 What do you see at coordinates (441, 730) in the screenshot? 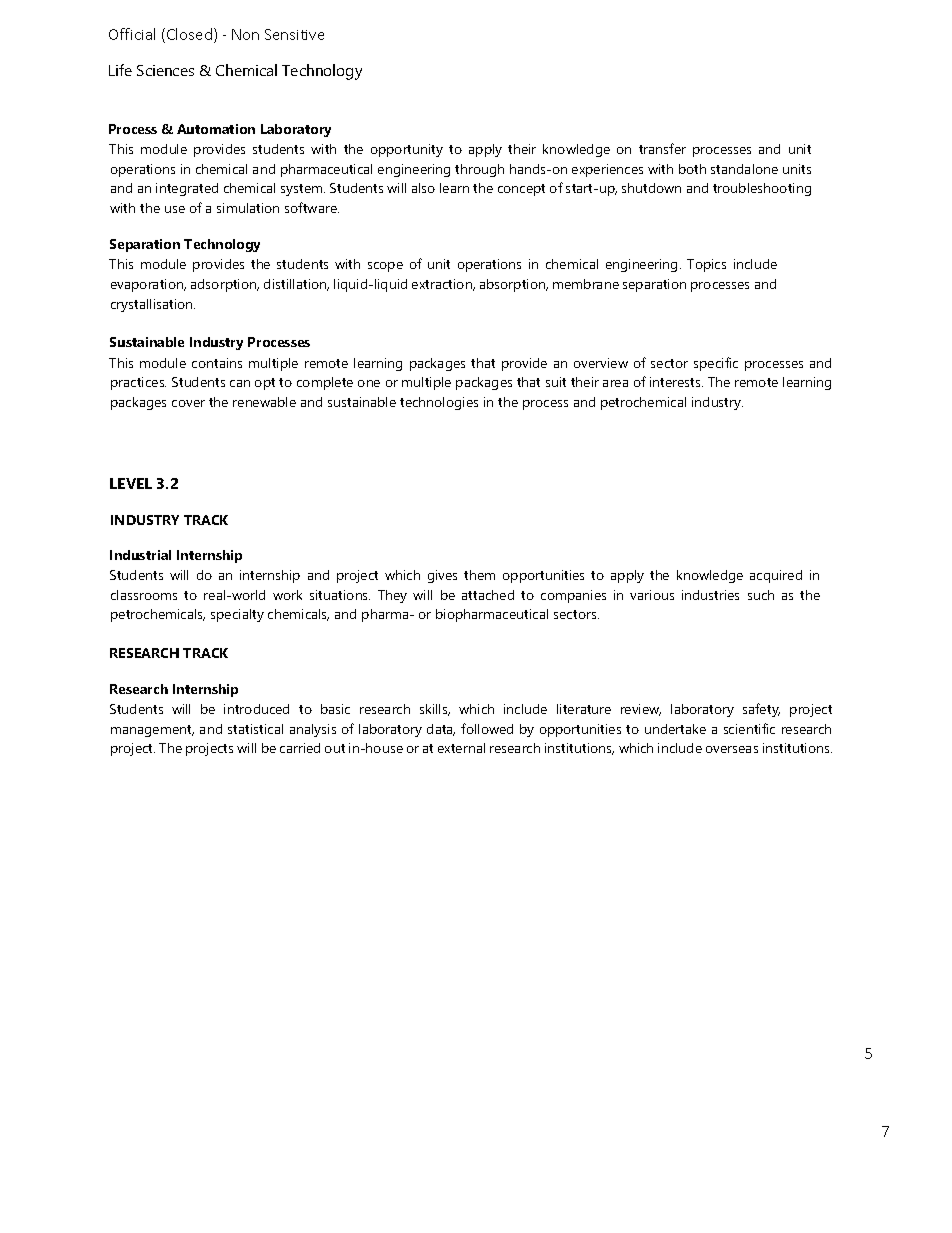
I see `data` at bounding box center [441, 730].
